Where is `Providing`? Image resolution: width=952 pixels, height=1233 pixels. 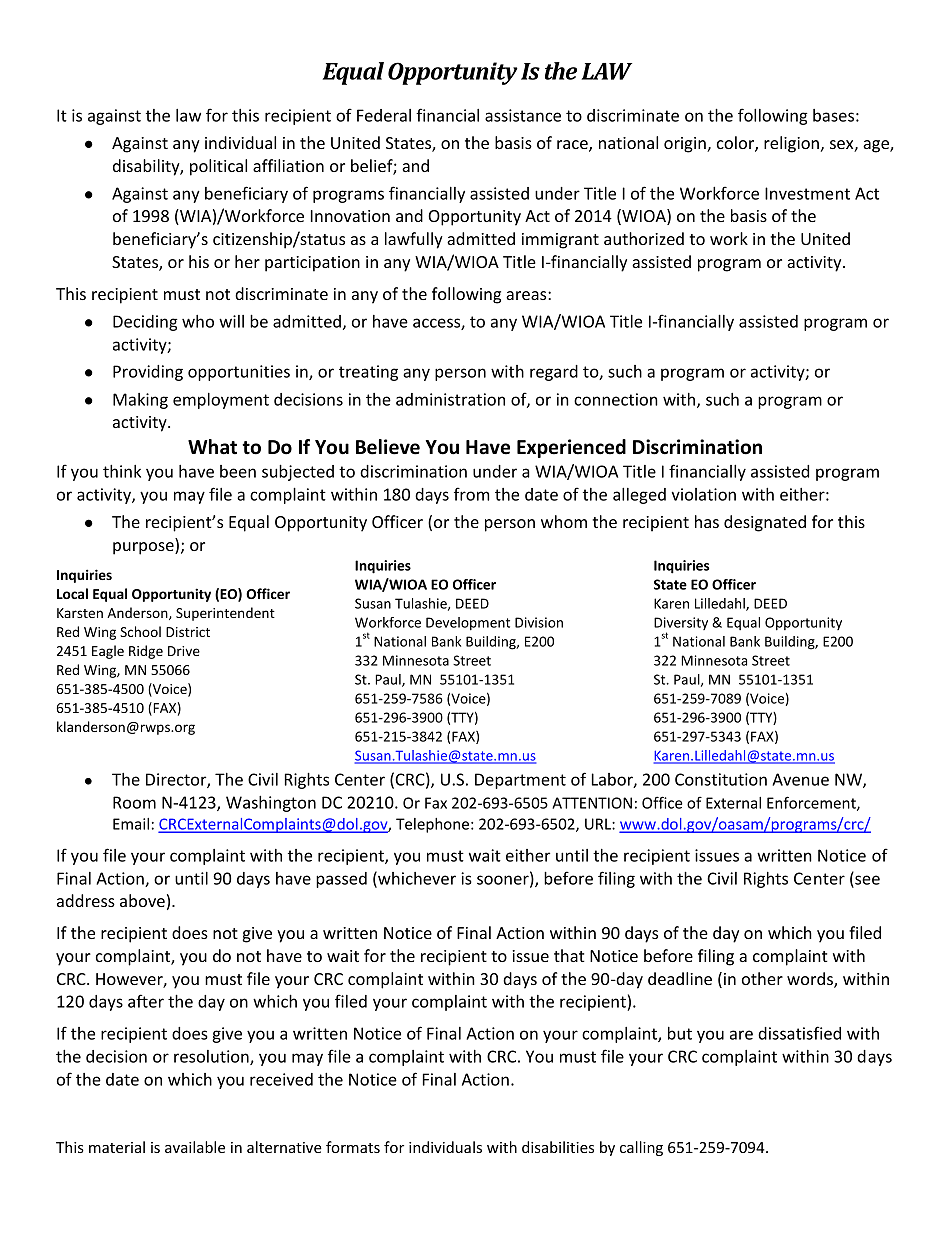
Providing is located at coordinates (148, 373).
